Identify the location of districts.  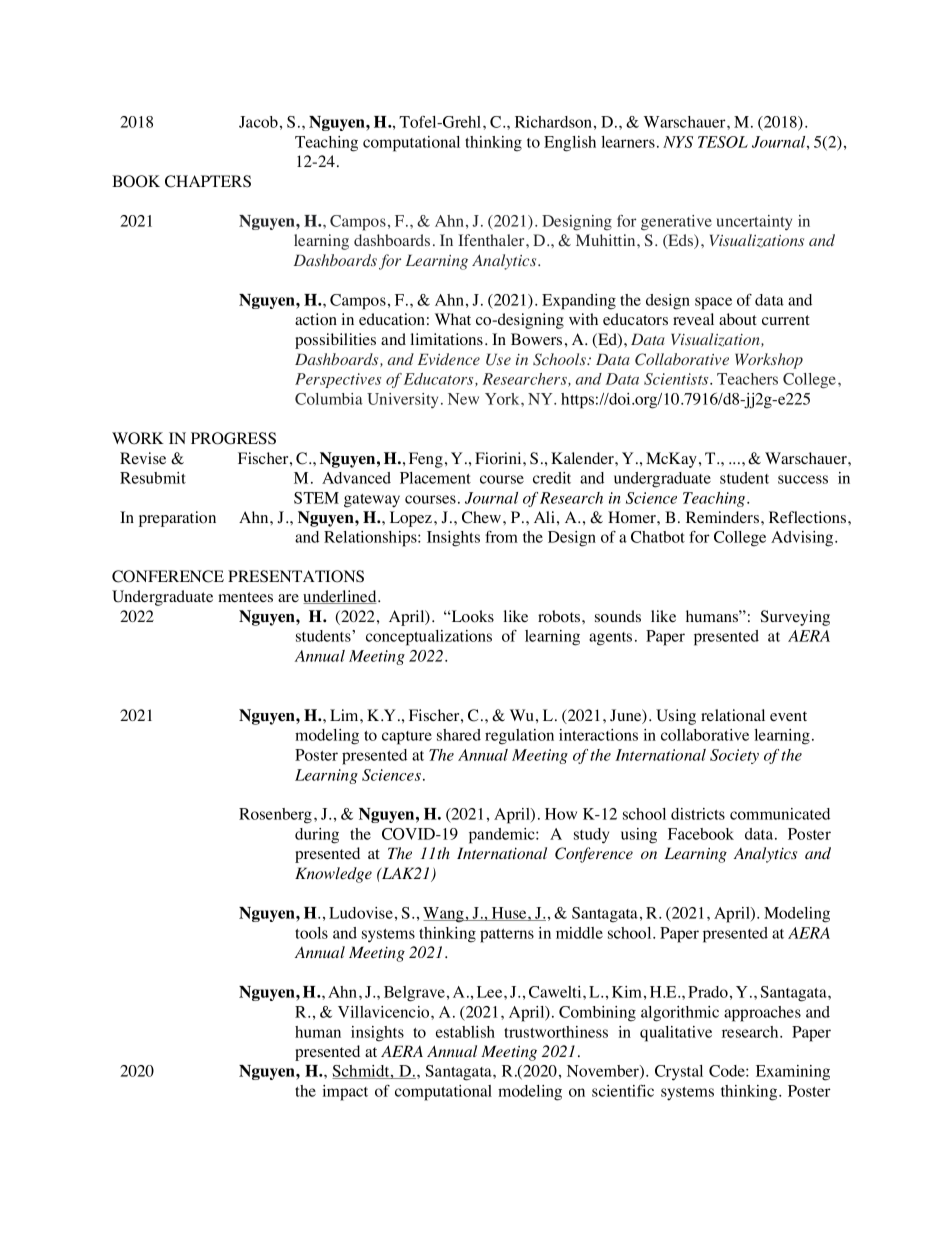
(698, 814).
